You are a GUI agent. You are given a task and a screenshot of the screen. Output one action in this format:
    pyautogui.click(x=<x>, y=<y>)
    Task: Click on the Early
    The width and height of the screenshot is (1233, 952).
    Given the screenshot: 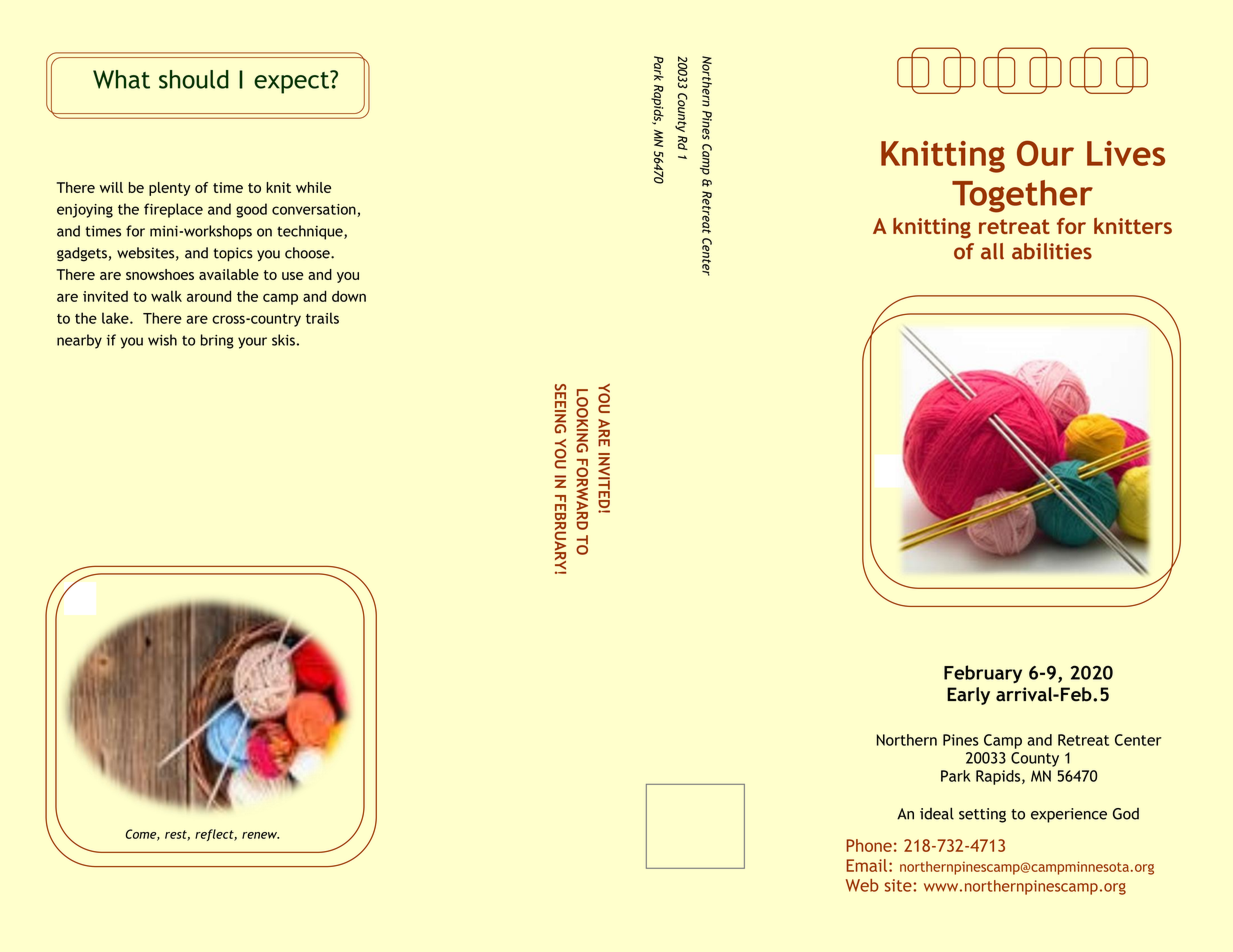 What is the action you would take?
    pyautogui.click(x=968, y=696)
